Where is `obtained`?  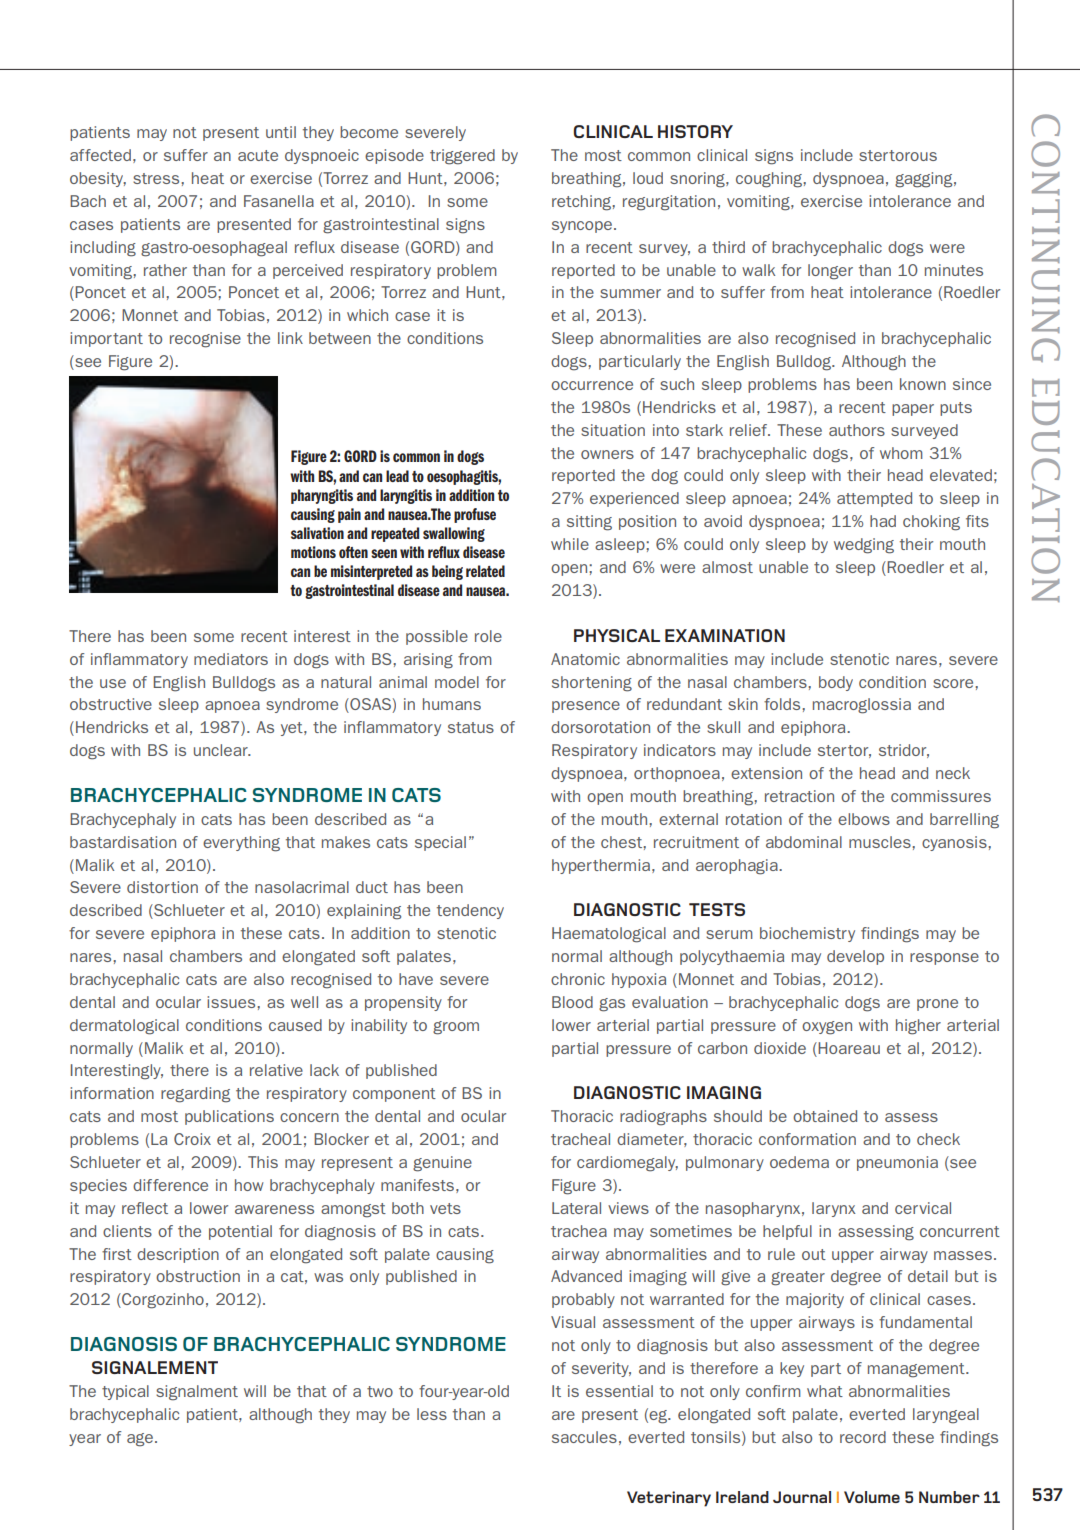
obtained is located at coordinates (825, 1116).
